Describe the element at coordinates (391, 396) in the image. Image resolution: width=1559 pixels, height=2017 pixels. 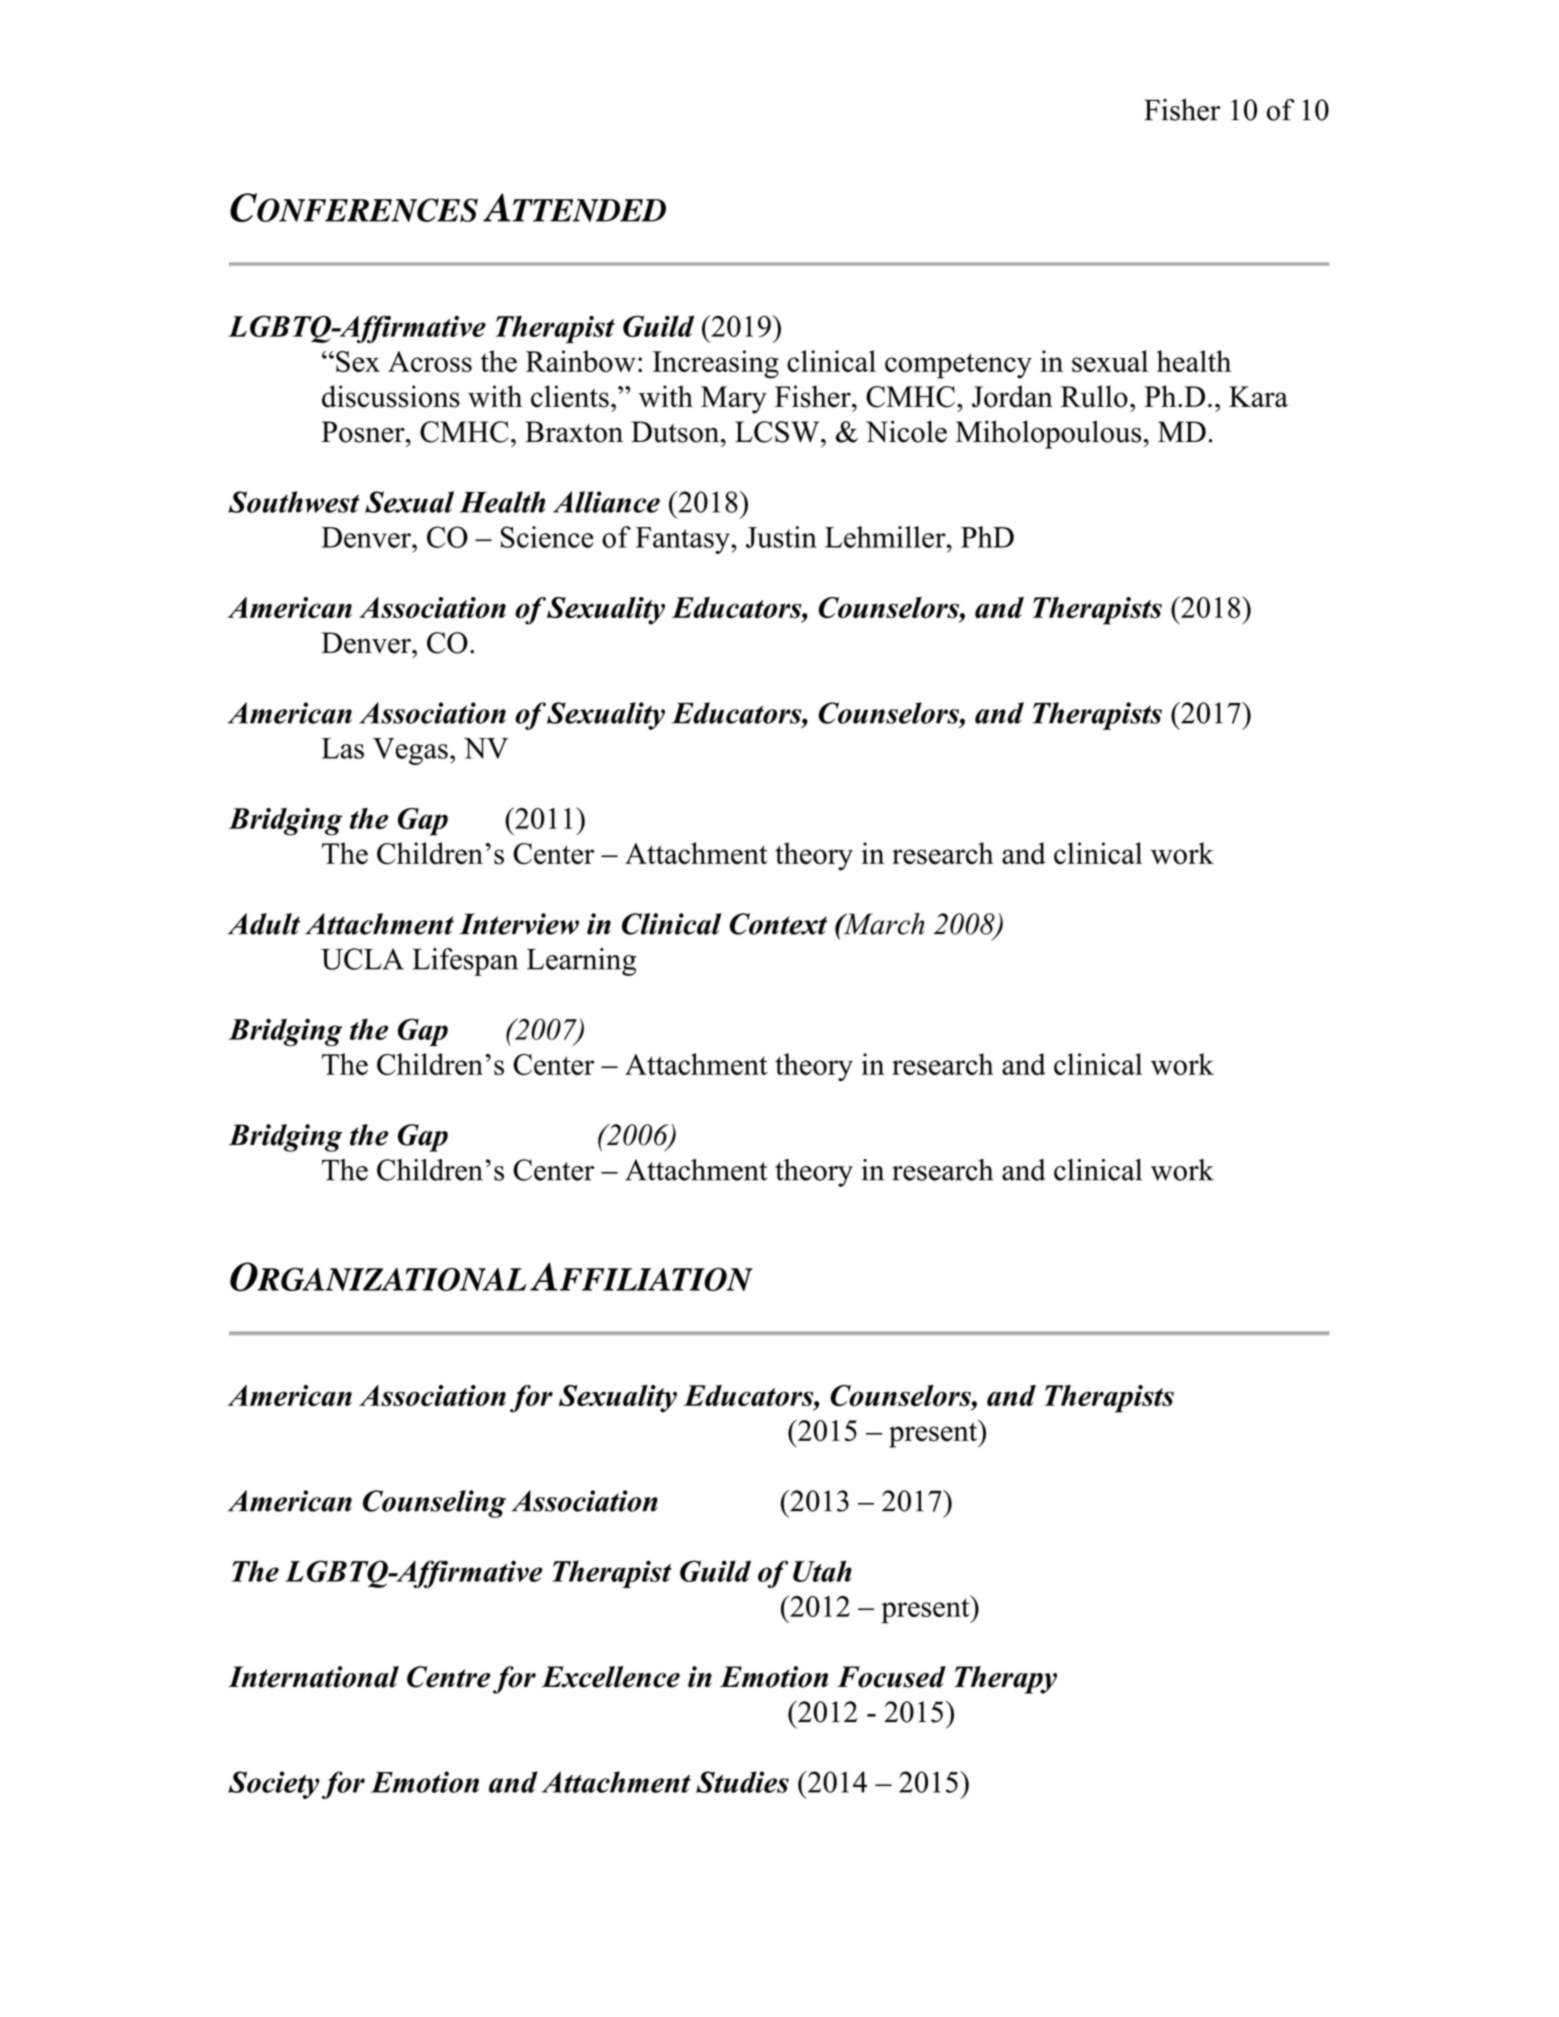
I see `discussions` at that location.
